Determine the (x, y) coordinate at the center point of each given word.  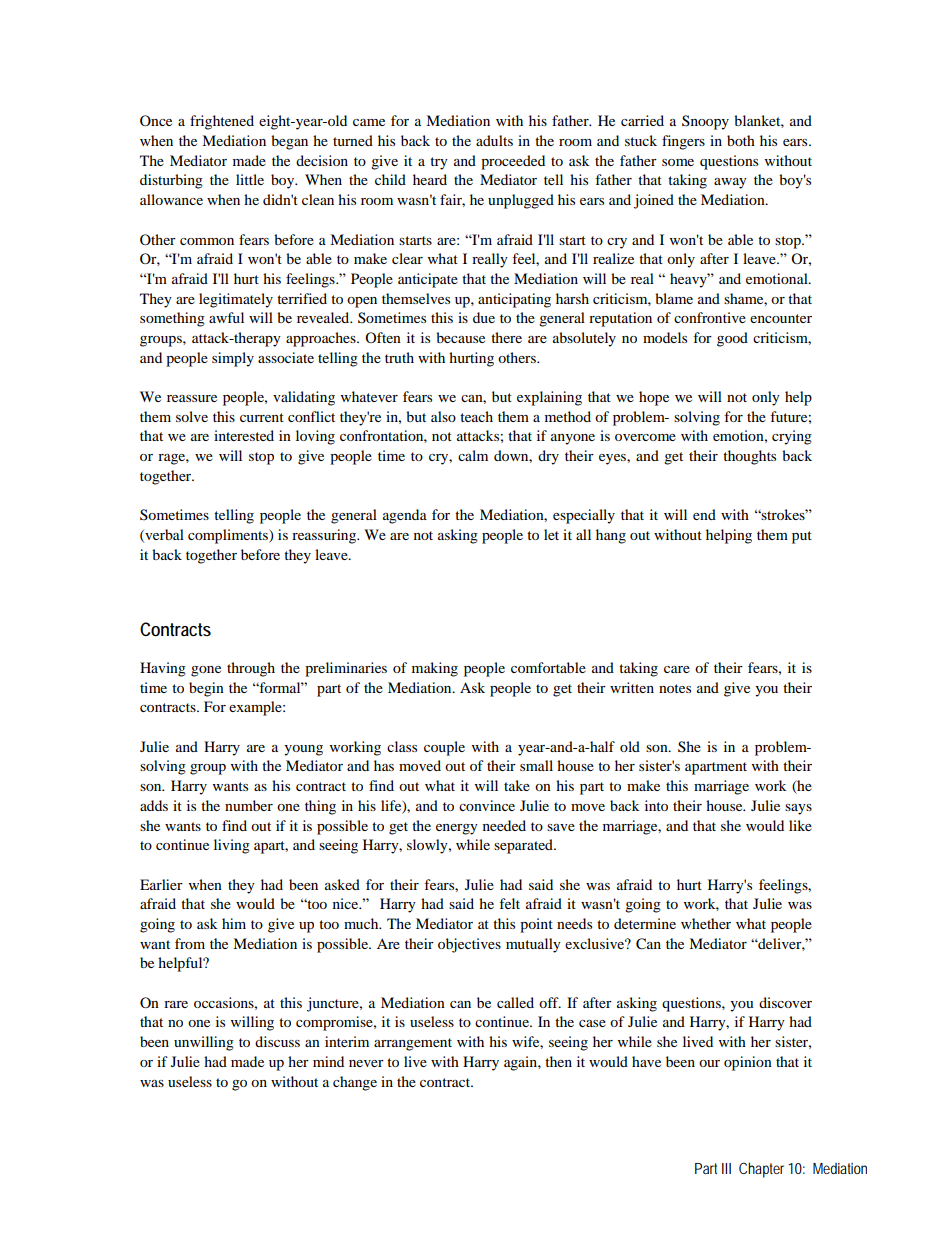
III (726, 1168)
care (677, 669)
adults (494, 140)
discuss (277, 1041)
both (741, 140)
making (435, 669)
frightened (222, 122)
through (251, 669)
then (558, 1061)
